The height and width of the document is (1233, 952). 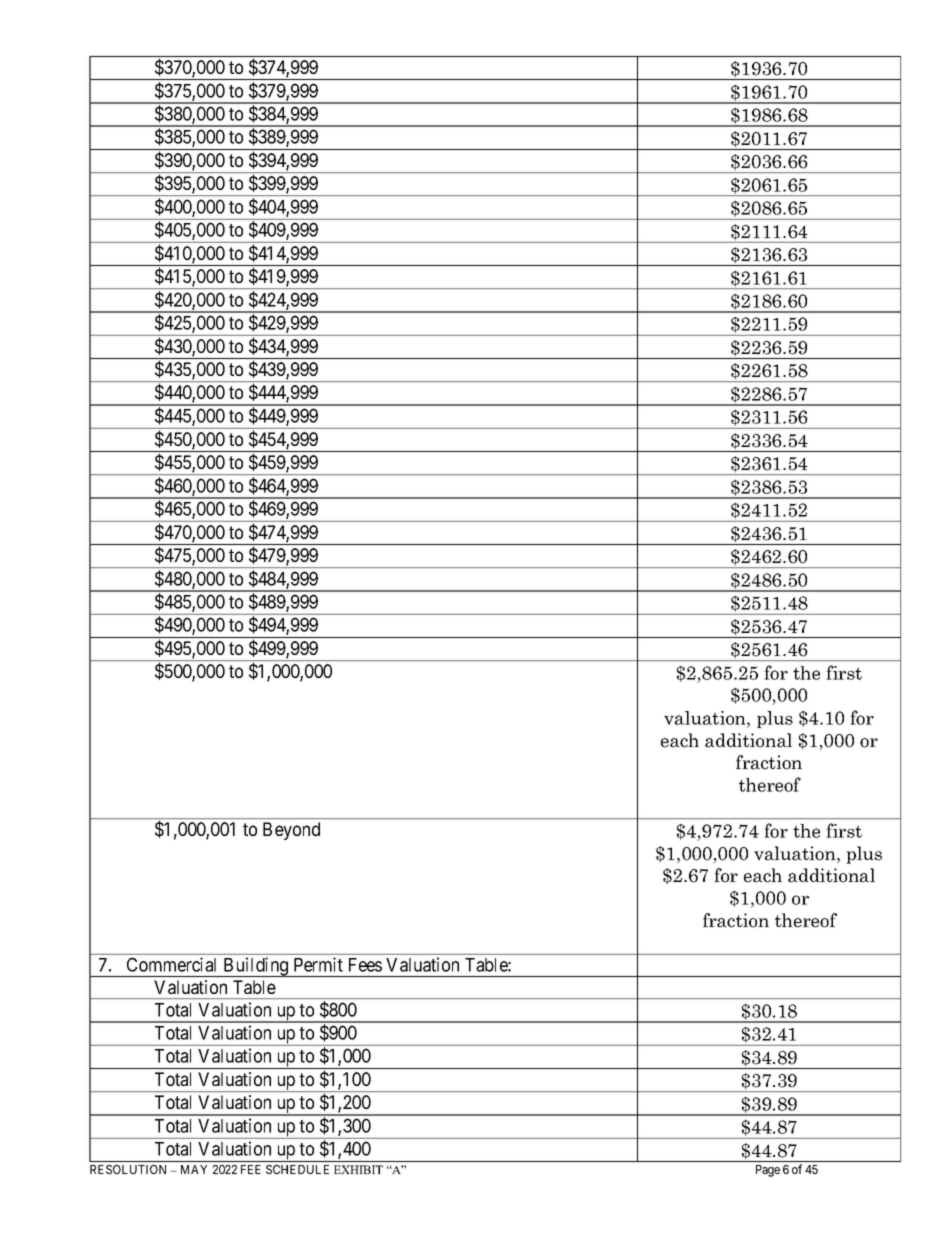 I want to click on Building, so click(x=256, y=967).
